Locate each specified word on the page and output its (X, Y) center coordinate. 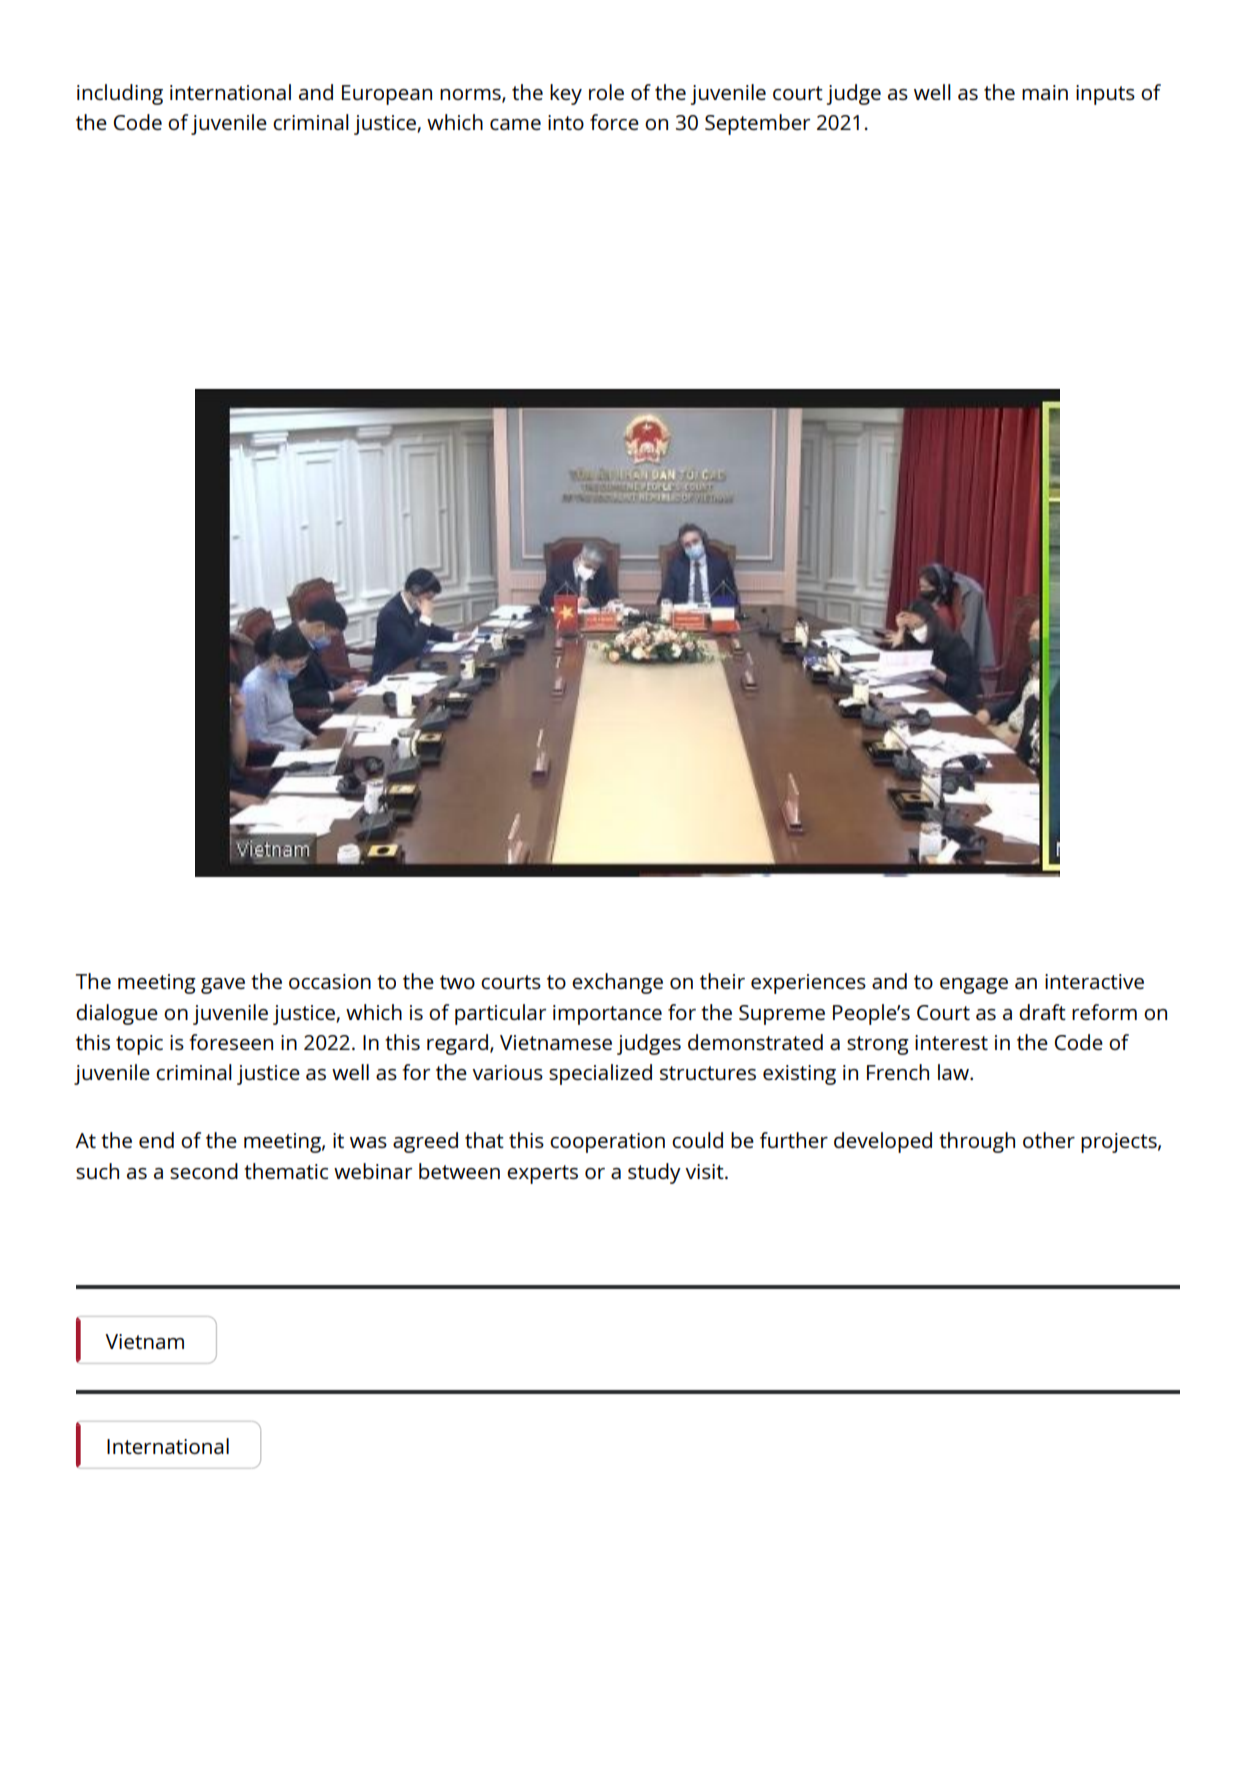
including (120, 94)
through (977, 1142)
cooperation (607, 1143)
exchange (617, 983)
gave (223, 986)
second (204, 1171)
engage (974, 986)
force (614, 122)
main (1045, 92)
